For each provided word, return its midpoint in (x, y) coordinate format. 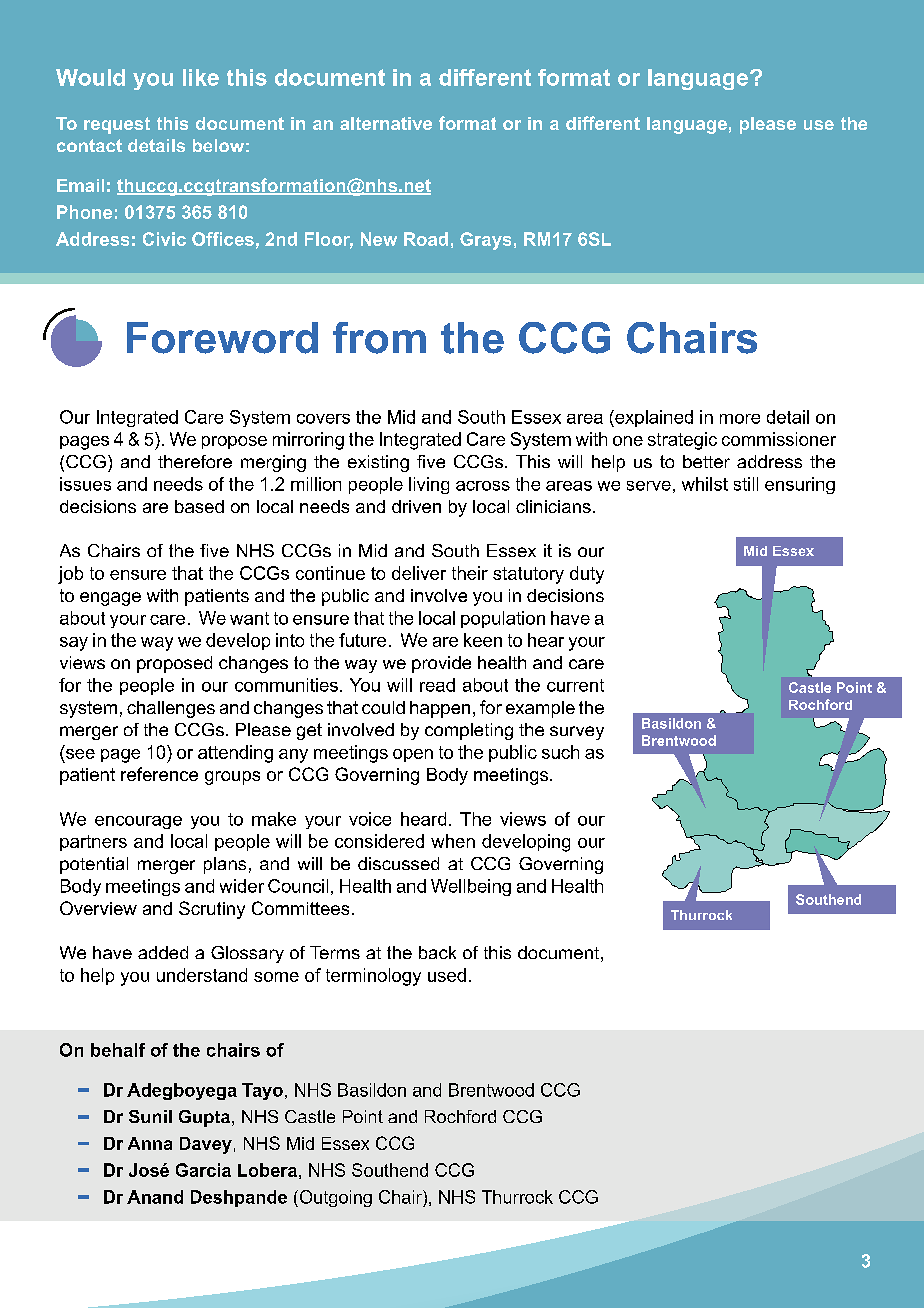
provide (441, 664)
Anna (150, 1143)
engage (110, 599)
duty (587, 575)
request (117, 125)
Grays (485, 241)
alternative (386, 123)
